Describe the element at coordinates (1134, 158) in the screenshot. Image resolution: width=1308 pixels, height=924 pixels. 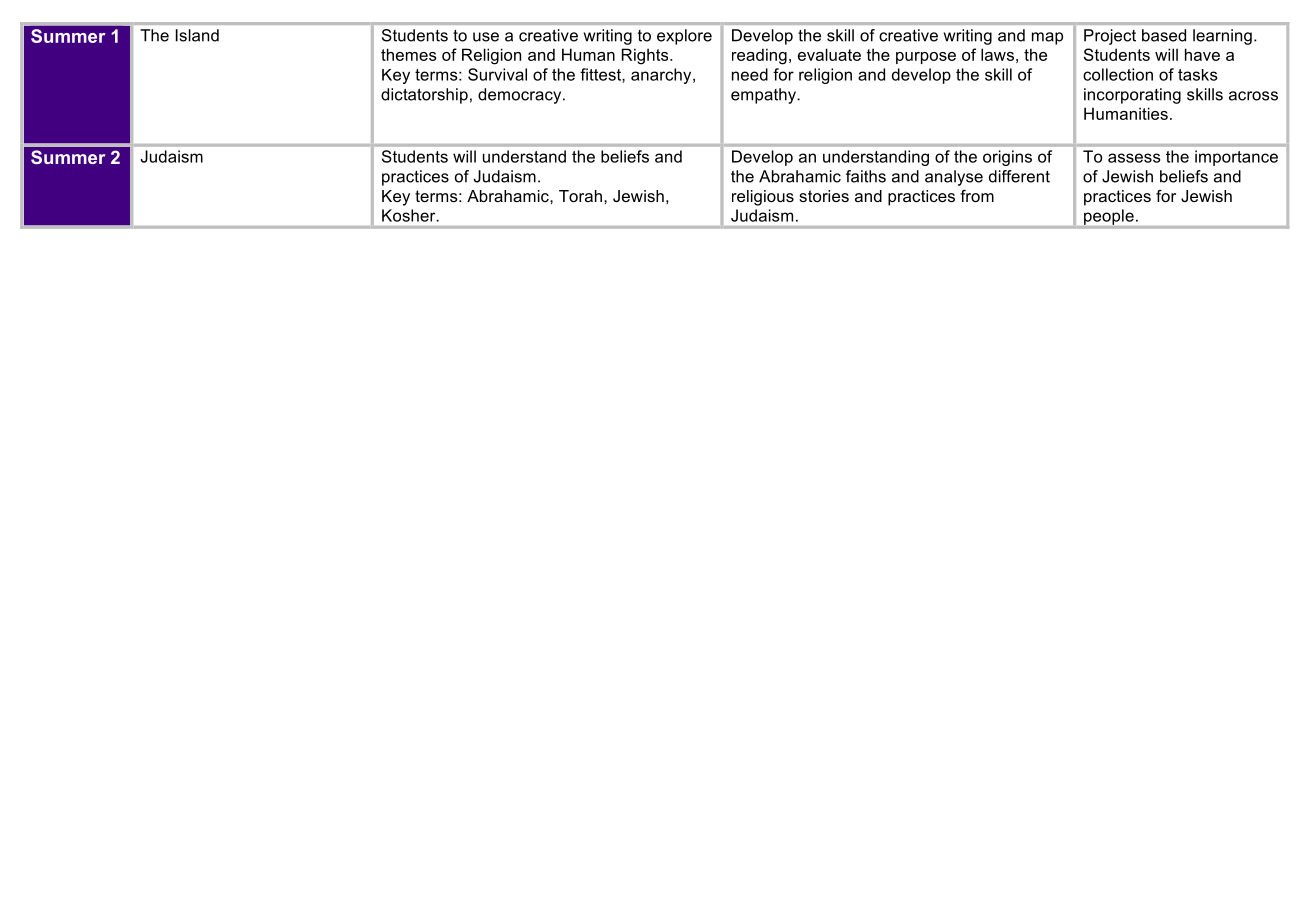
I see `assess` at that location.
